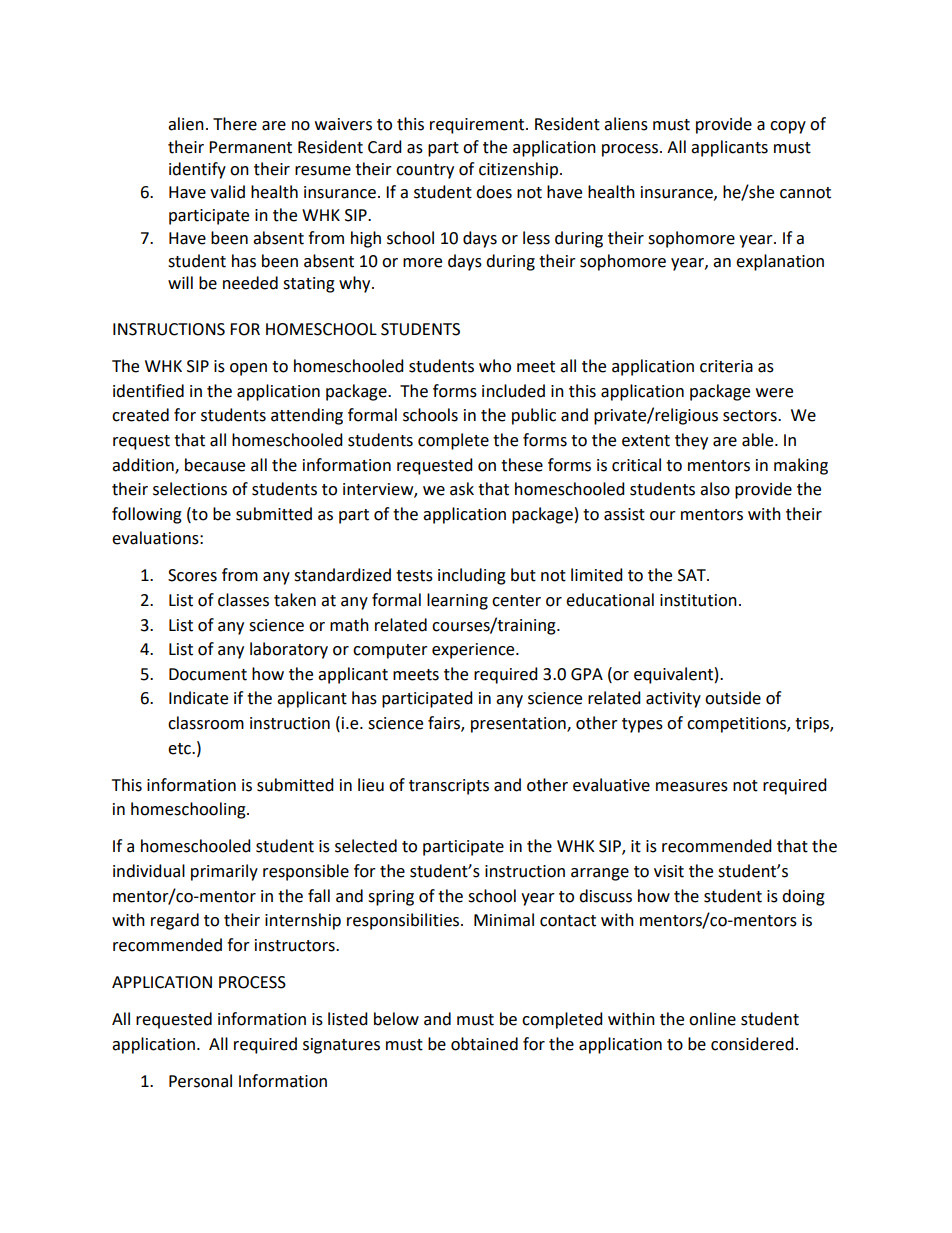 The image size is (952, 1233). I want to click on Personal, so click(200, 1081).
